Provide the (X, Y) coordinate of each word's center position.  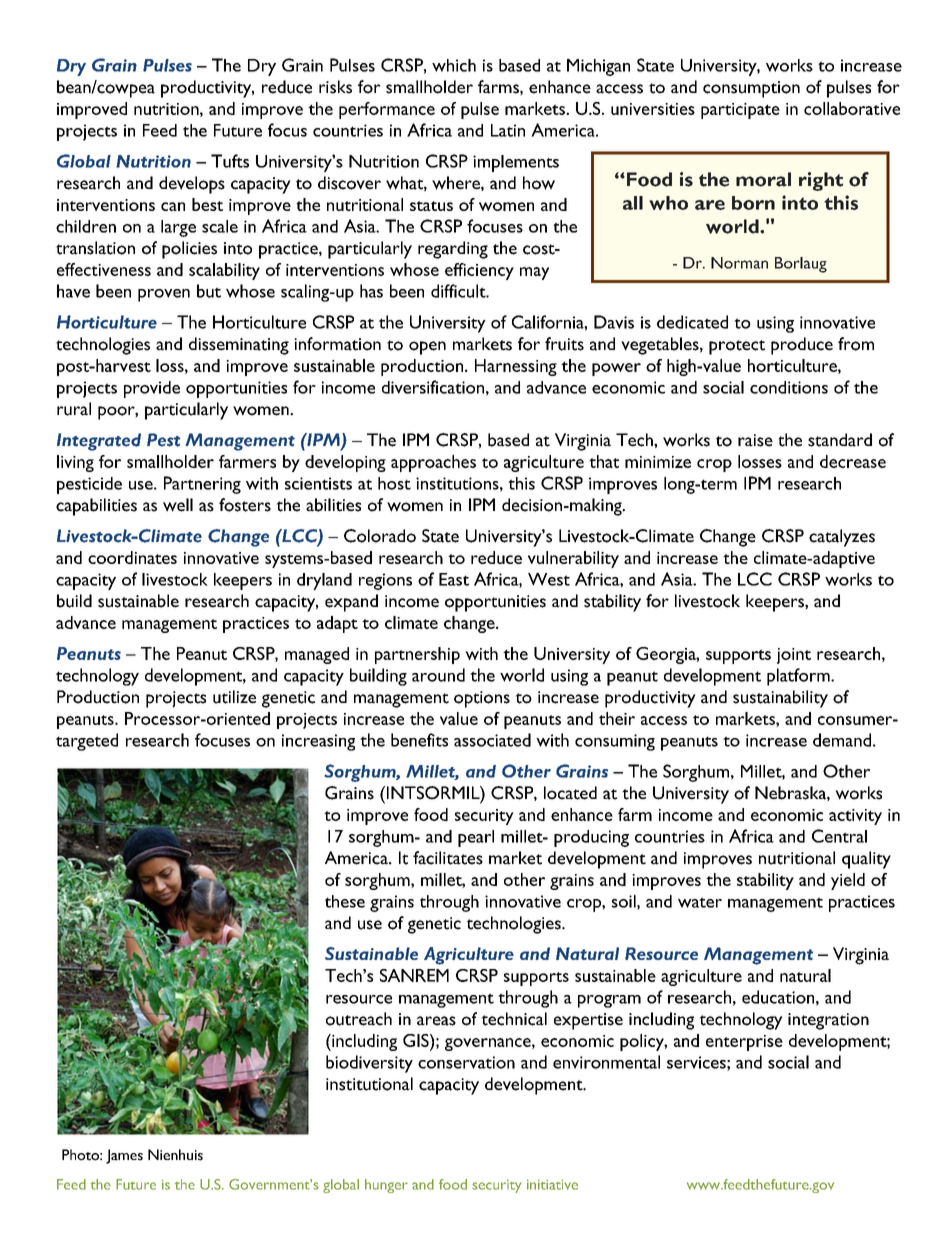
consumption (751, 89)
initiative (552, 1184)
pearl (476, 838)
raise (755, 440)
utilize (234, 697)
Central (839, 836)
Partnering (202, 485)
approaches (433, 463)
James (124, 1156)
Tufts (230, 161)
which (454, 65)
